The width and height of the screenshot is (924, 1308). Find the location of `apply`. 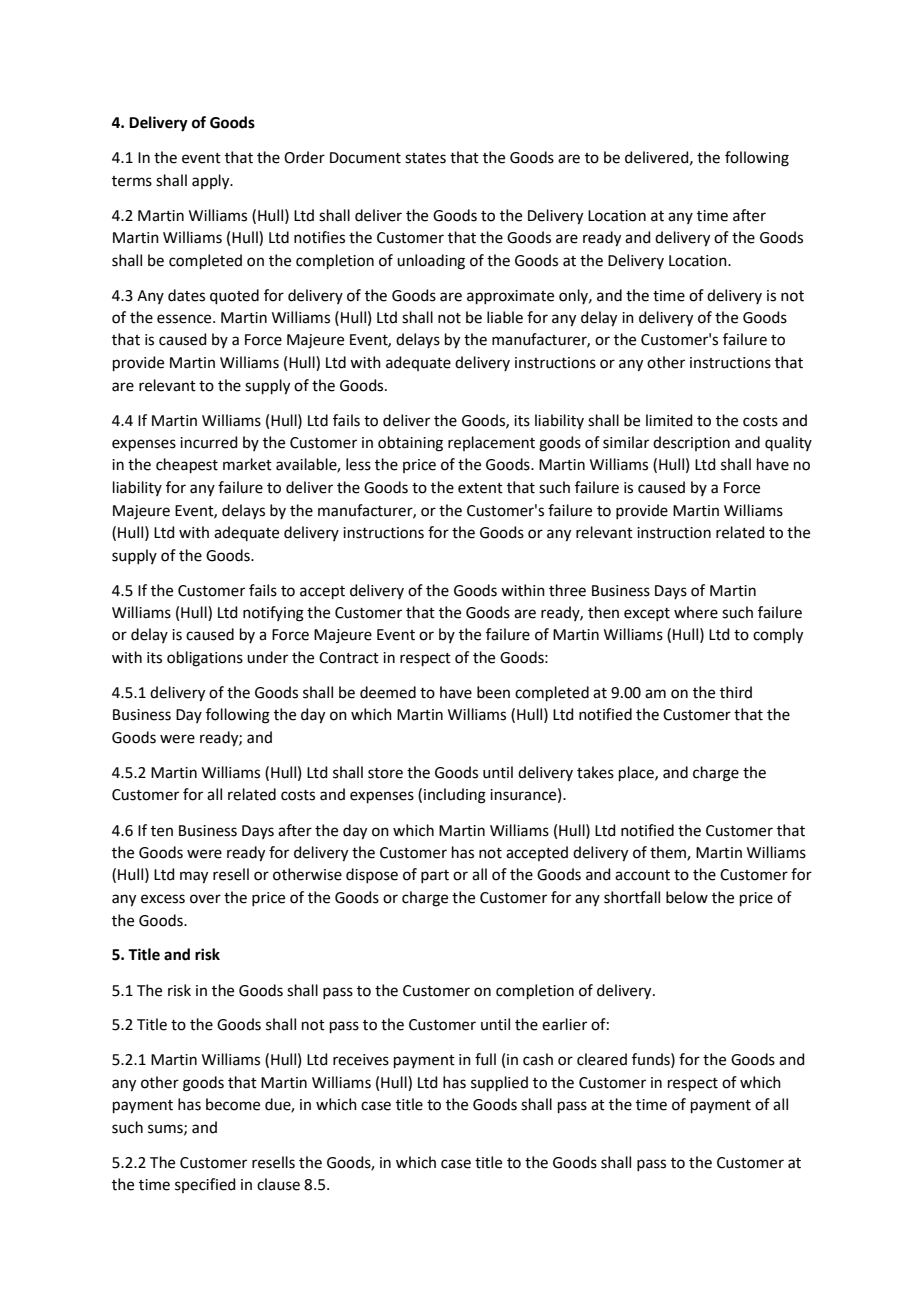

apply is located at coordinates (212, 182).
